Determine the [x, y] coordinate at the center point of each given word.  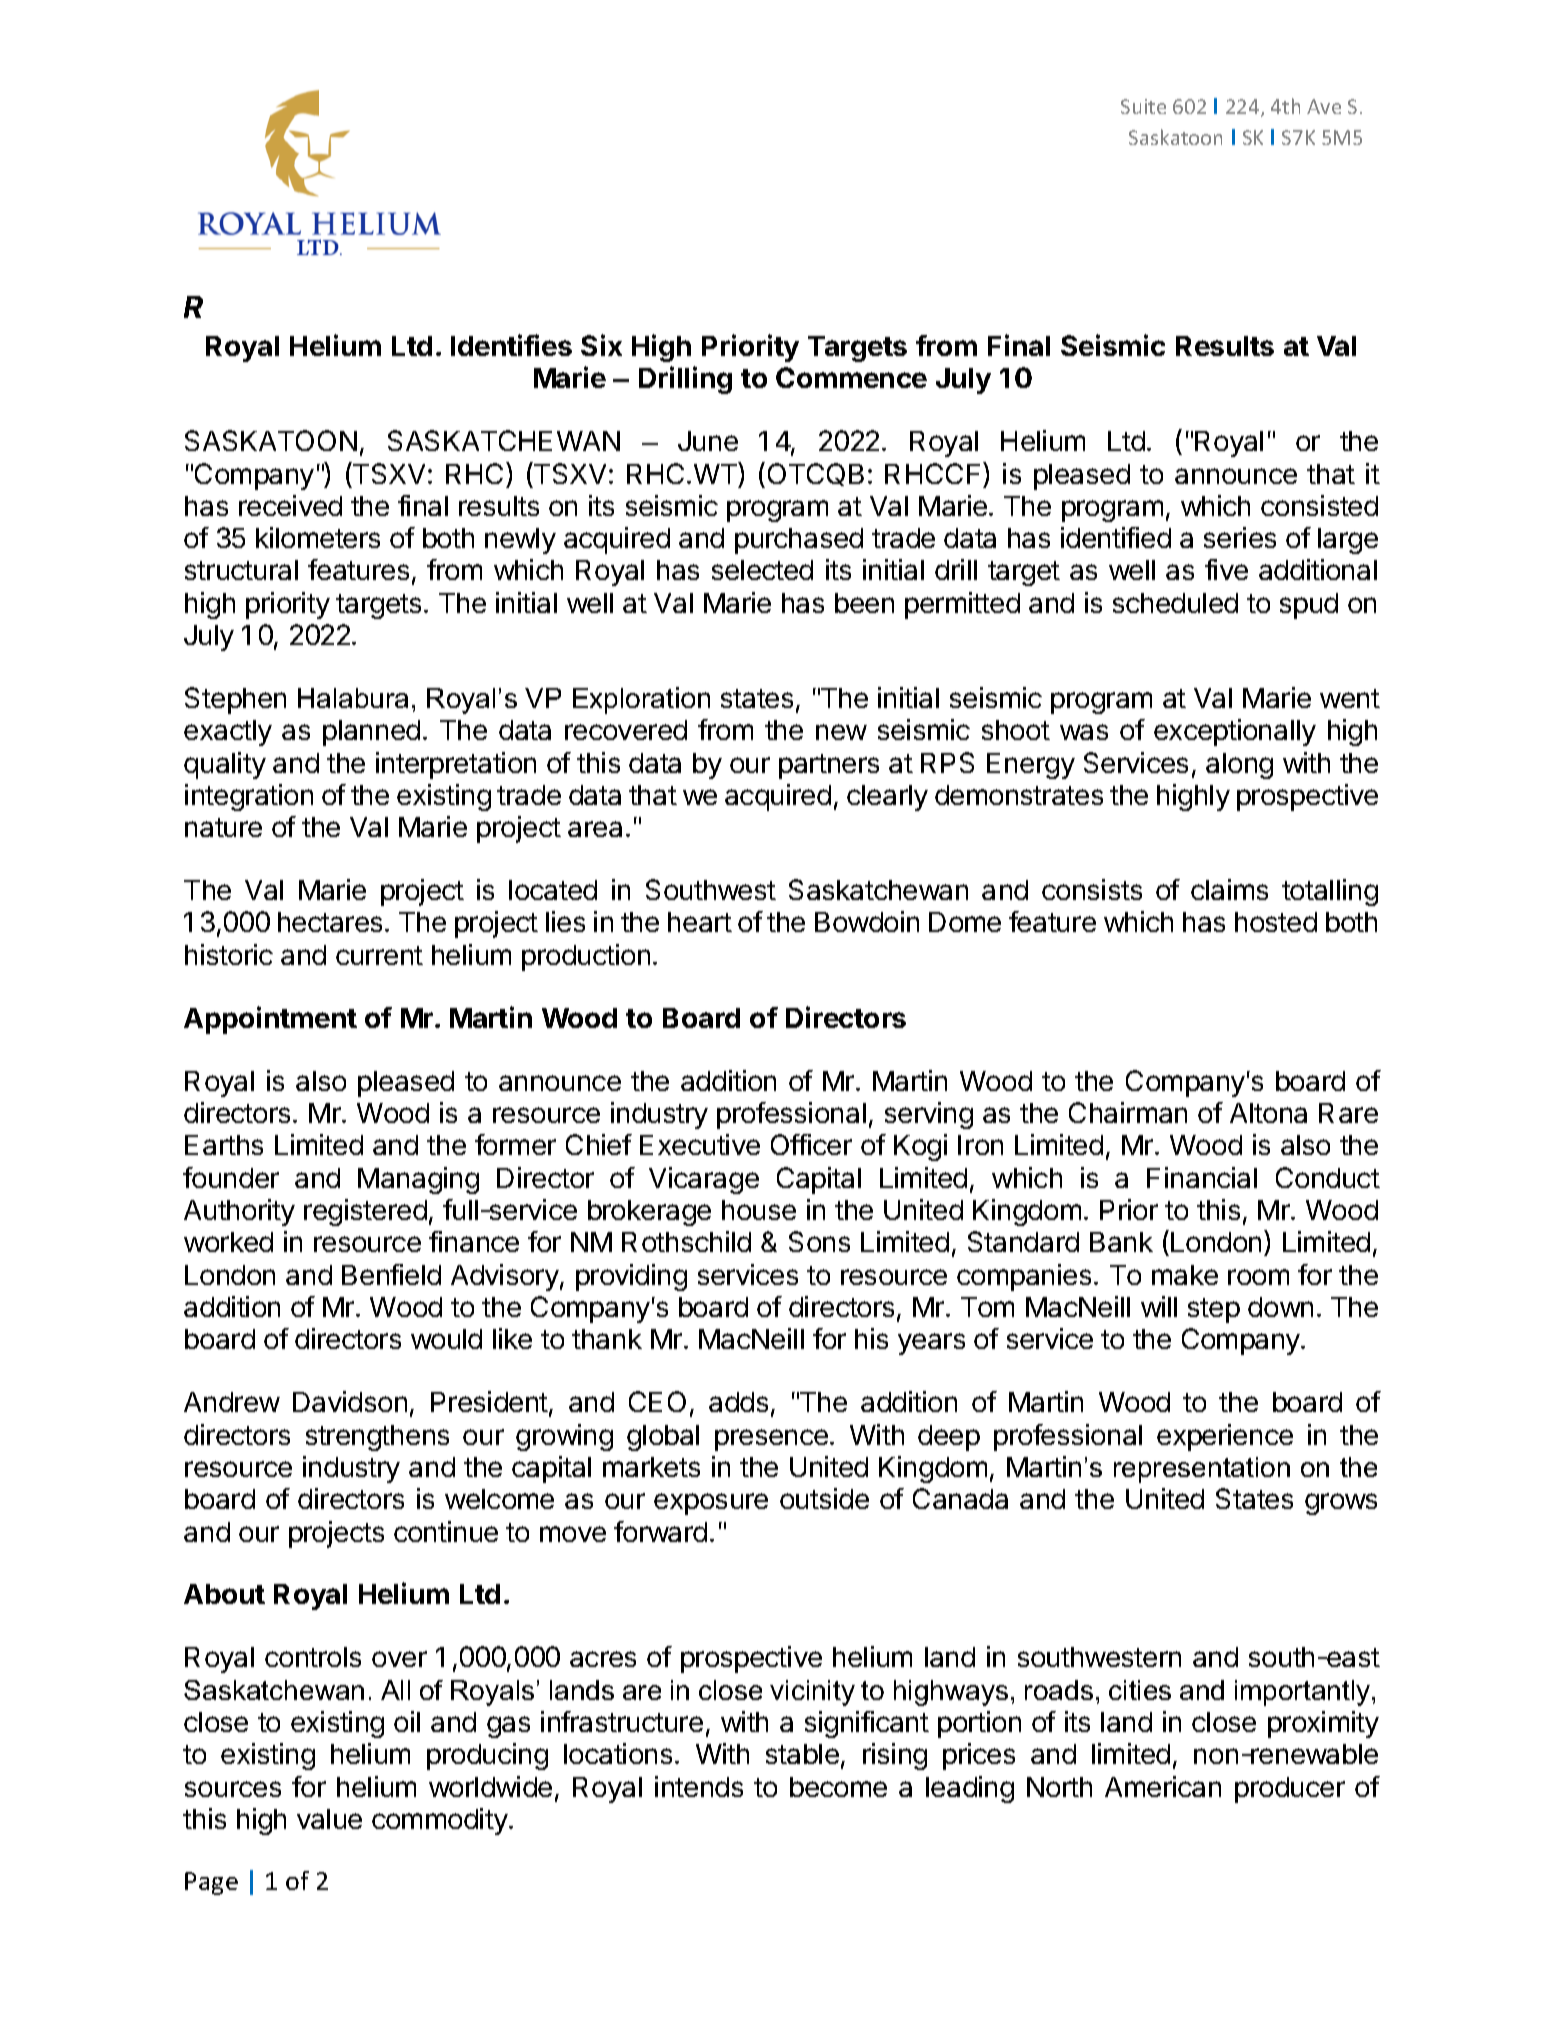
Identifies [511, 345]
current [379, 955]
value [329, 1819]
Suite [1143, 106]
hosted [1276, 922]
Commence [851, 377]
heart [700, 922]
